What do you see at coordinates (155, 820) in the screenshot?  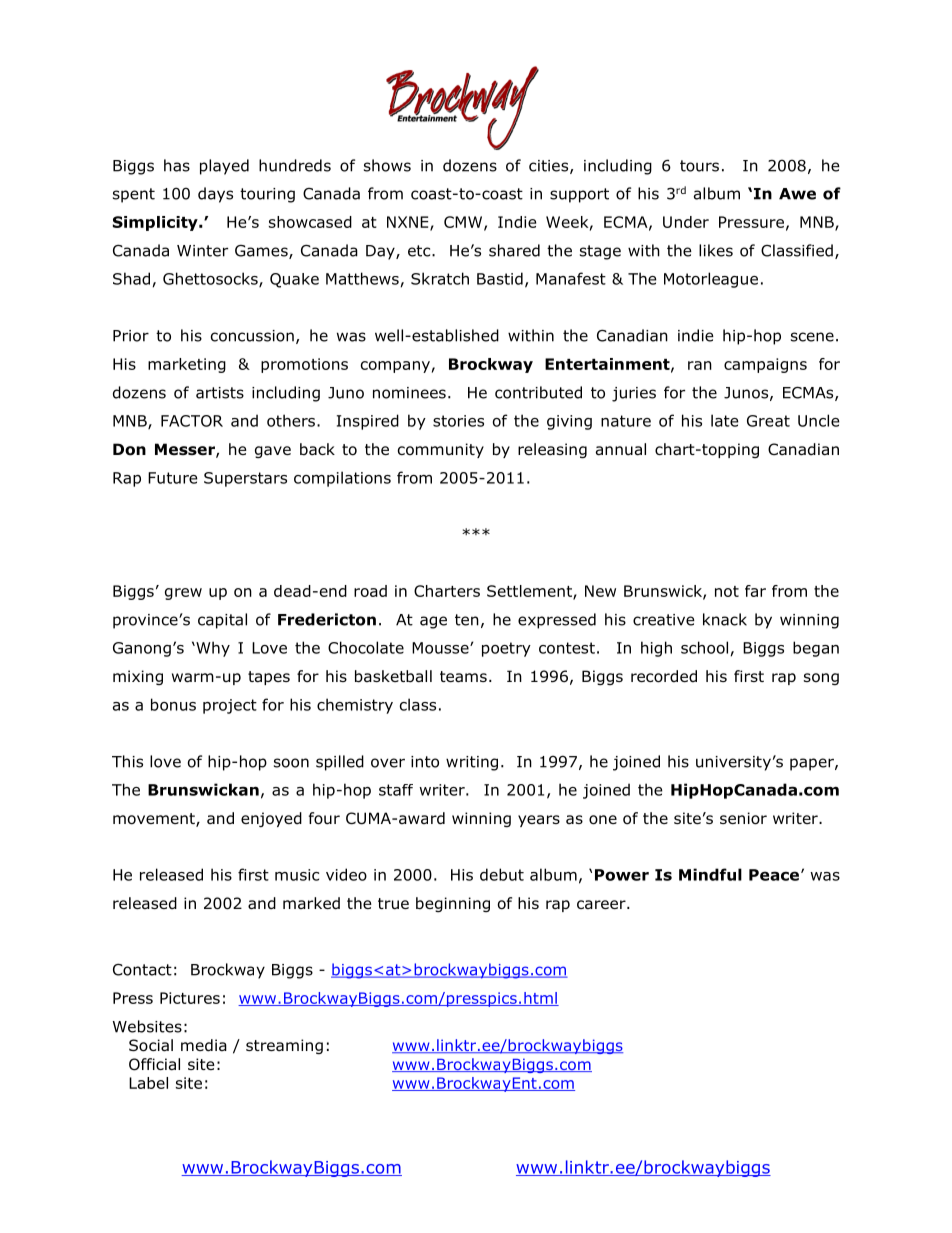 I see `movement` at bounding box center [155, 820].
